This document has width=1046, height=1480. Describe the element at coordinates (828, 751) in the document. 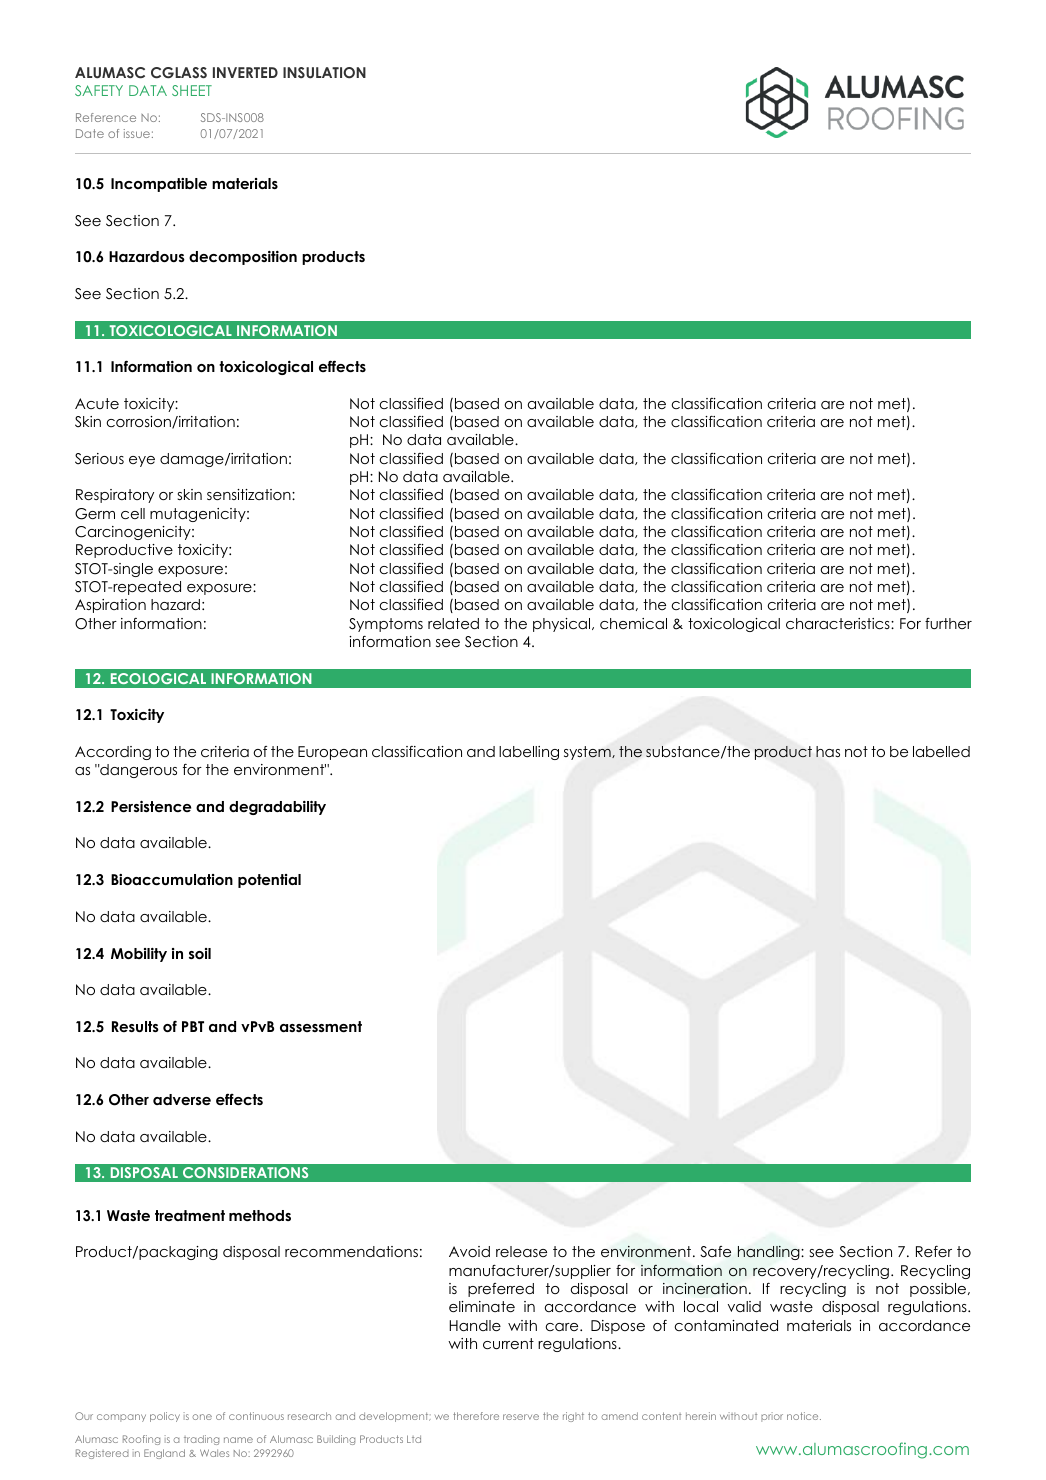

I see `has` at that location.
